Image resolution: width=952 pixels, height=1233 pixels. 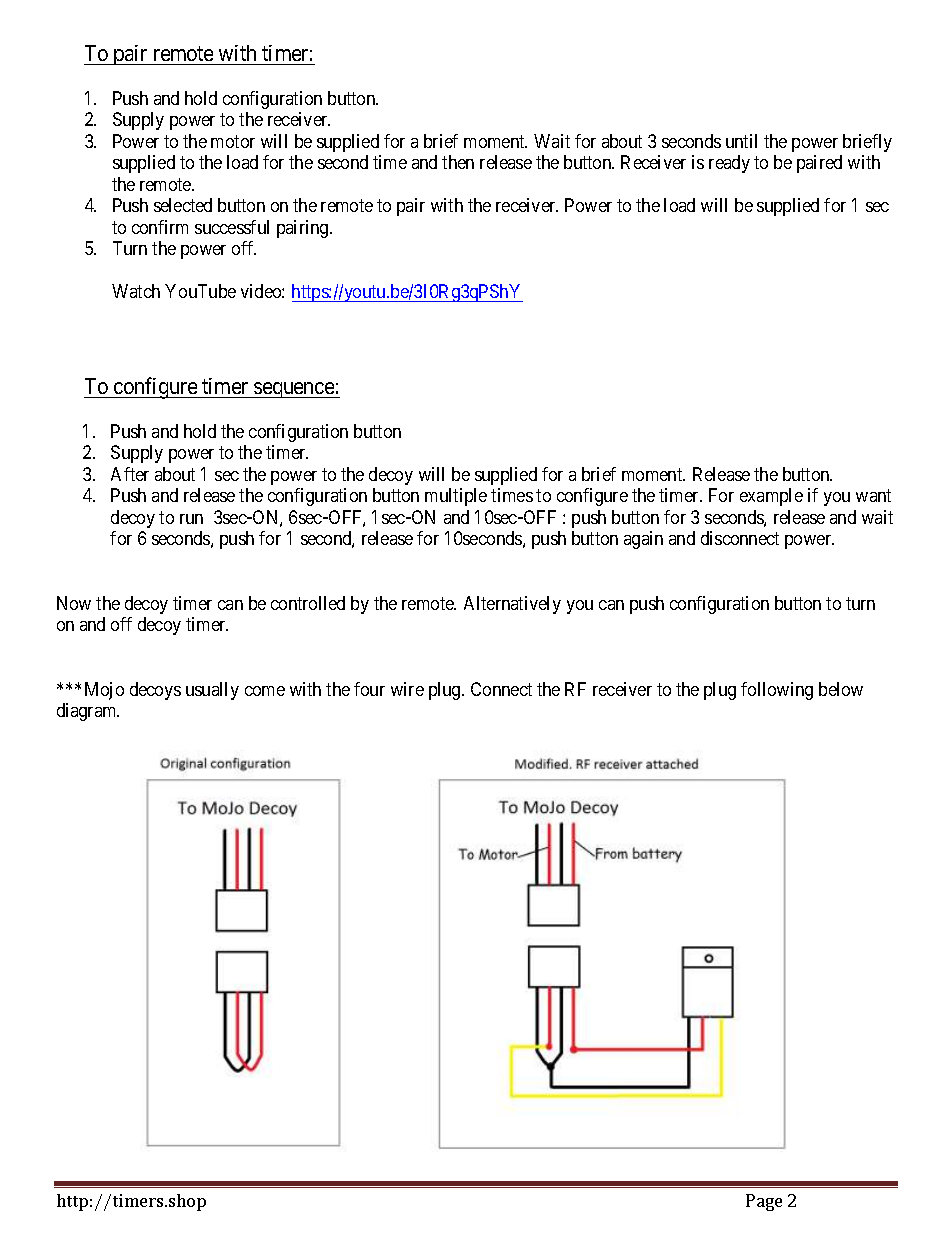 I want to click on then, so click(x=458, y=162).
